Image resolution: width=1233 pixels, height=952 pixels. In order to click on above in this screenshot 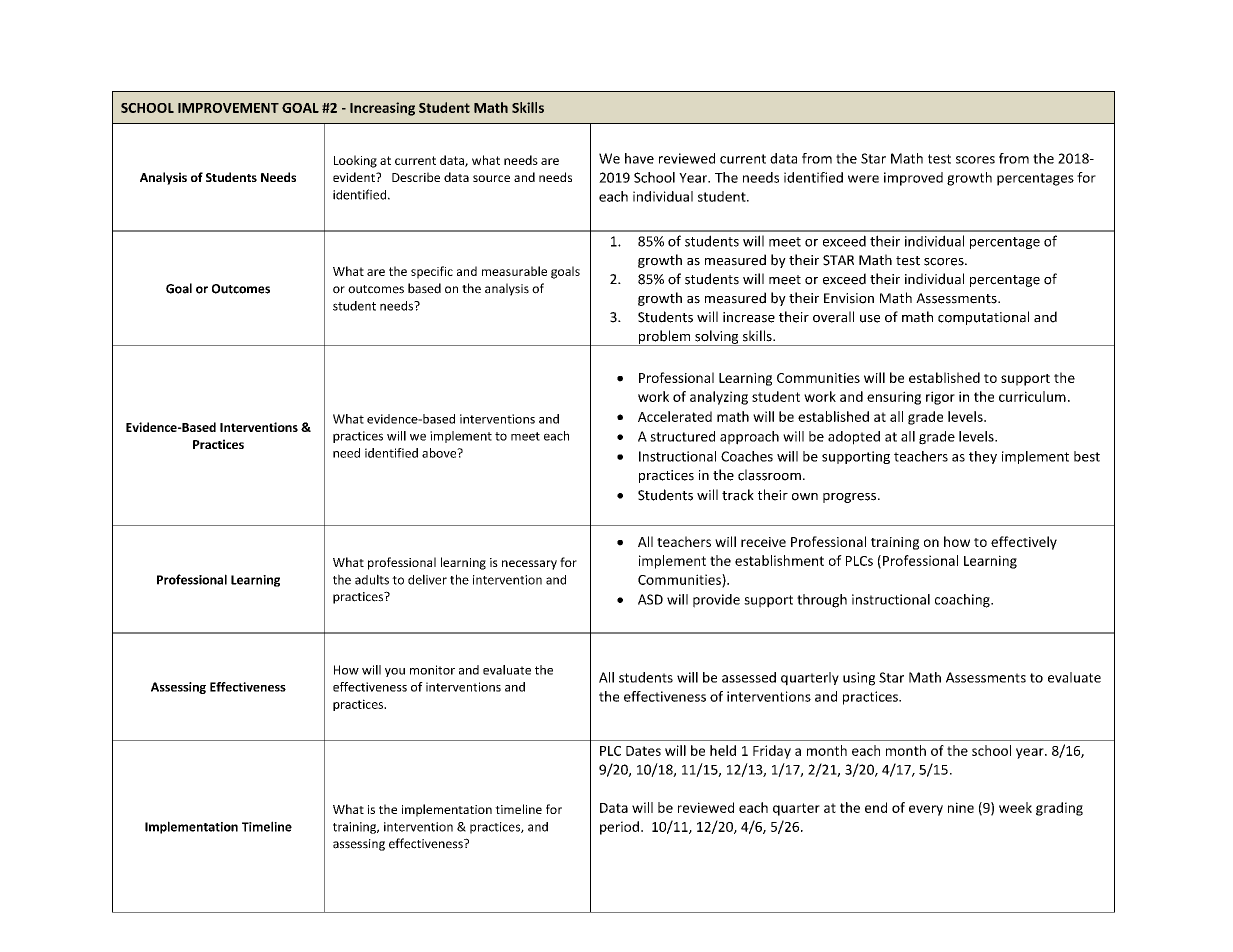, I will do `click(440, 453)`.
